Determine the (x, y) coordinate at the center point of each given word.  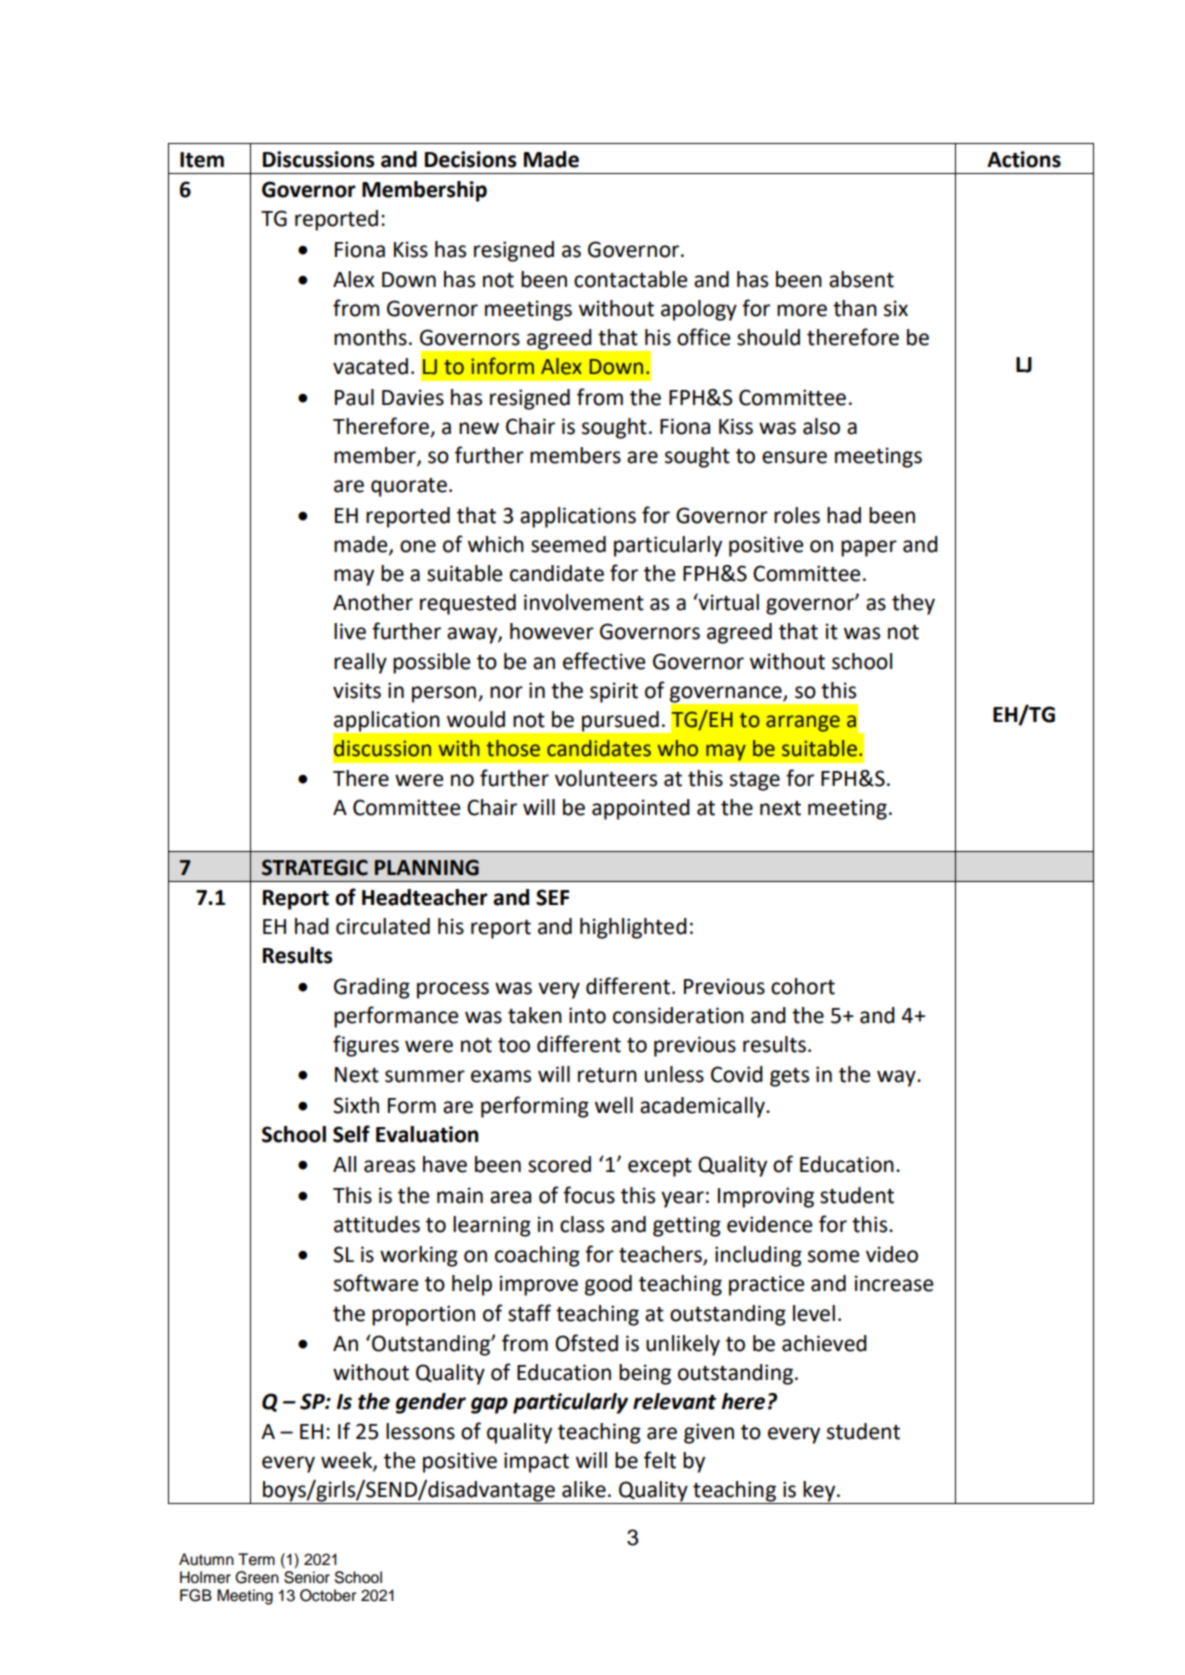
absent (861, 279)
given (709, 1433)
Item (202, 160)
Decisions (471, 159)
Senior (307, 1577)
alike (584, 1489)
